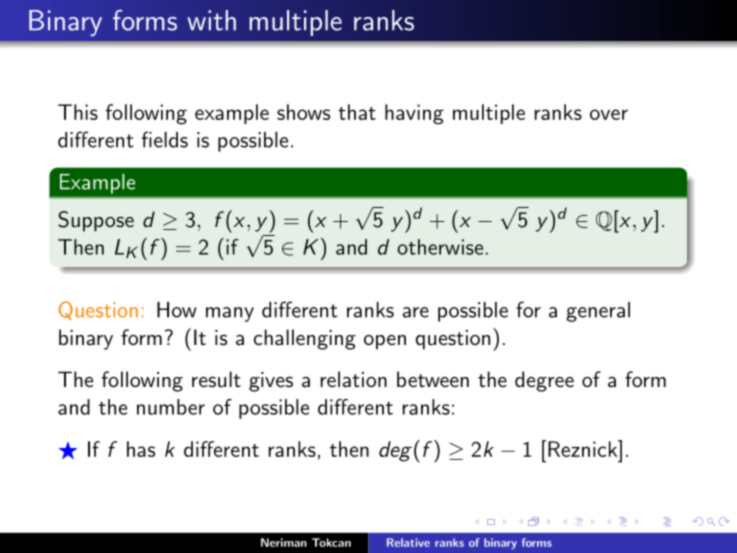 The image size is (737, 553). I want to click on with, so click(211, 20).
